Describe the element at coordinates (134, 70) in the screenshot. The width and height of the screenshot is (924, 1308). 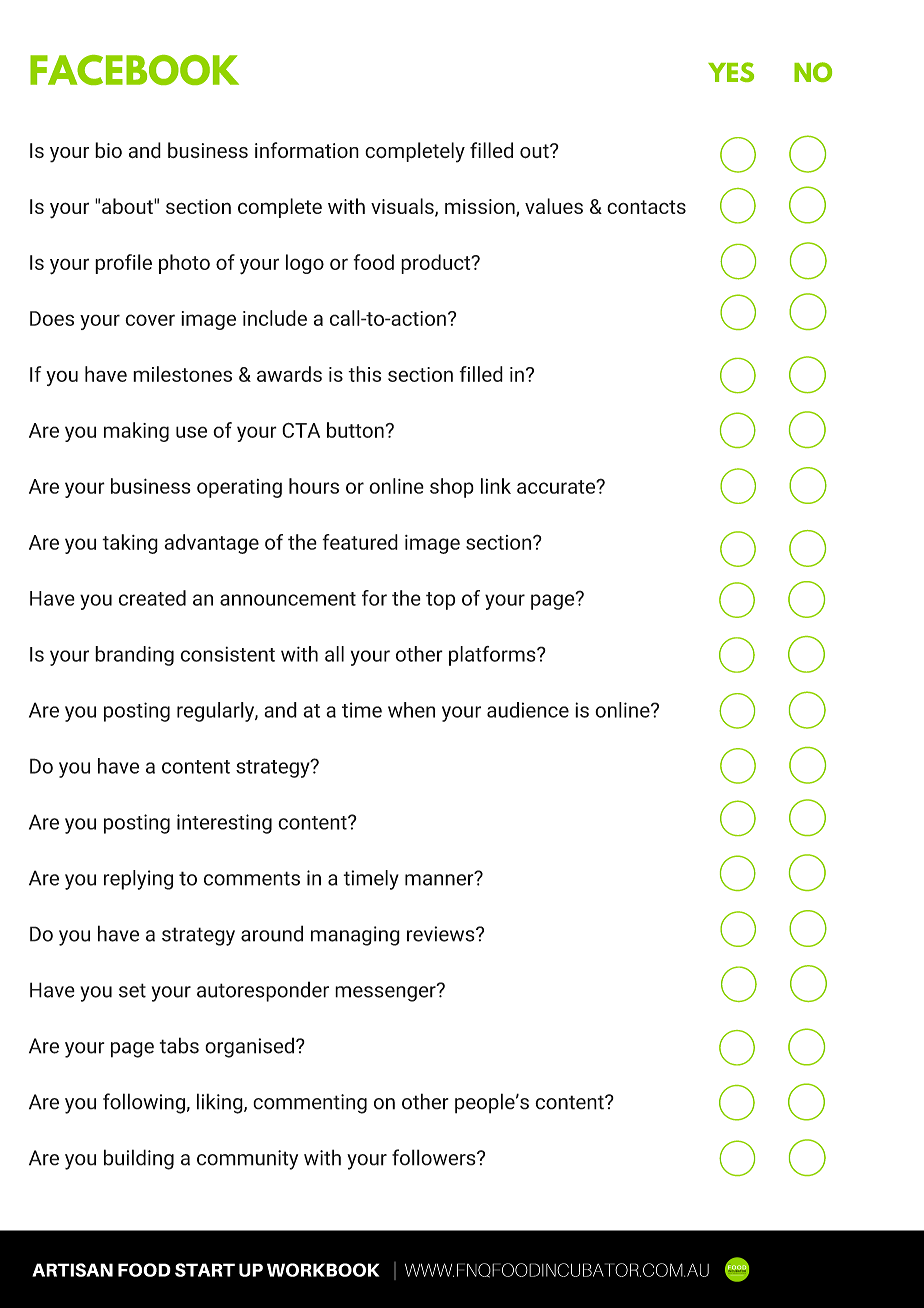
I see `FACEBOOK` at that location.
